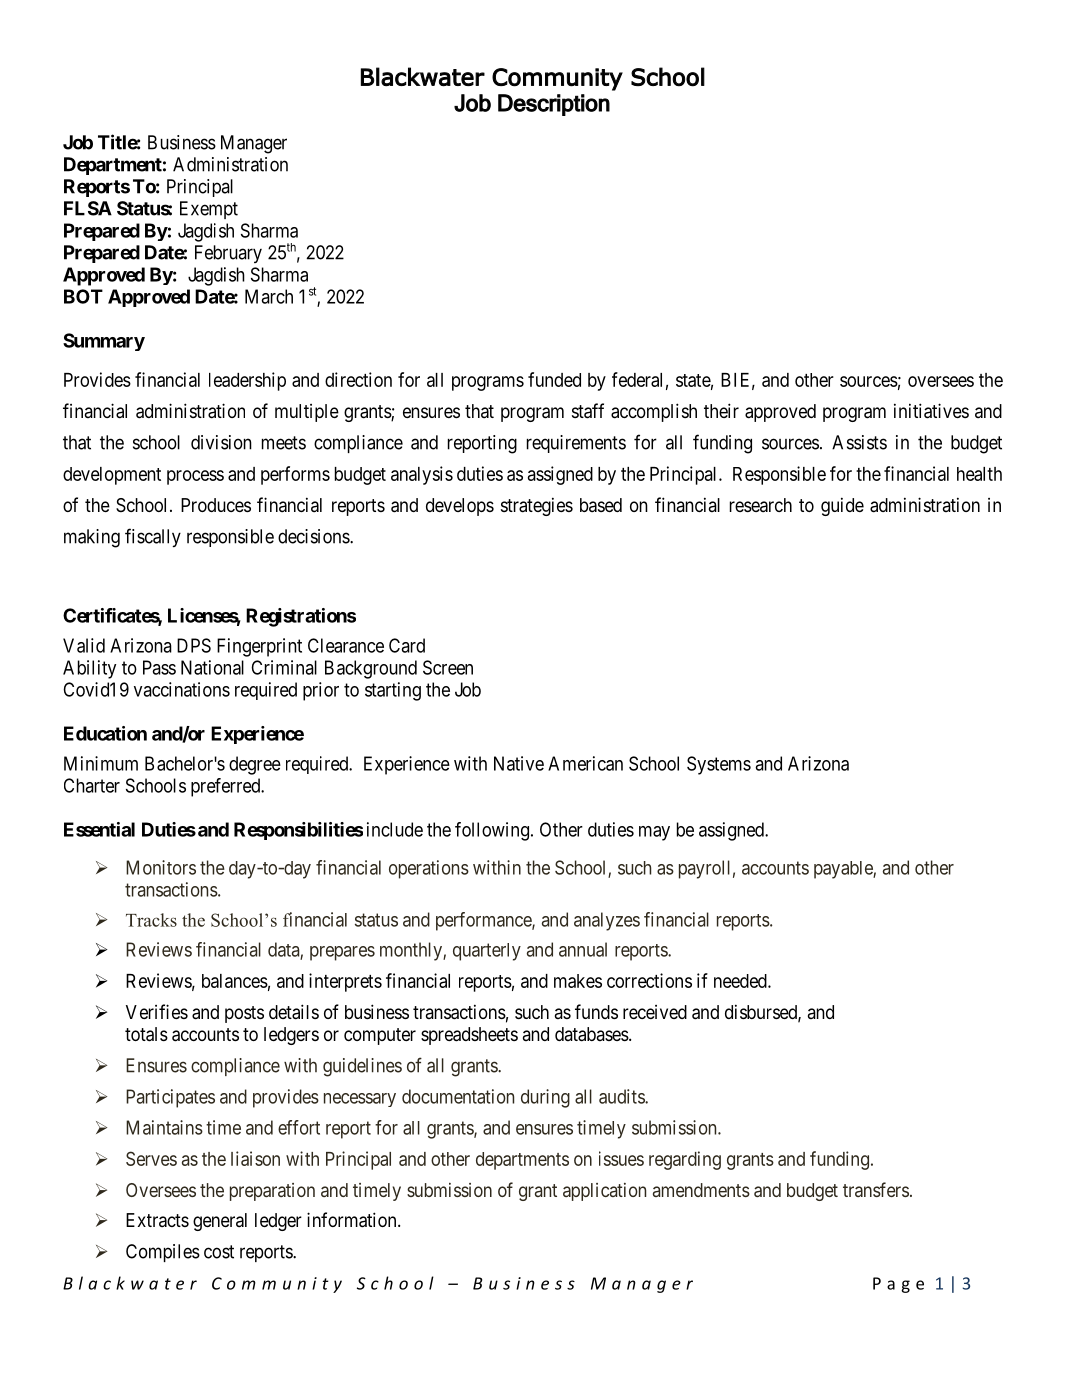 This screenshot has width=1065, height=1378. I want to click on division, so click(221, 442).
